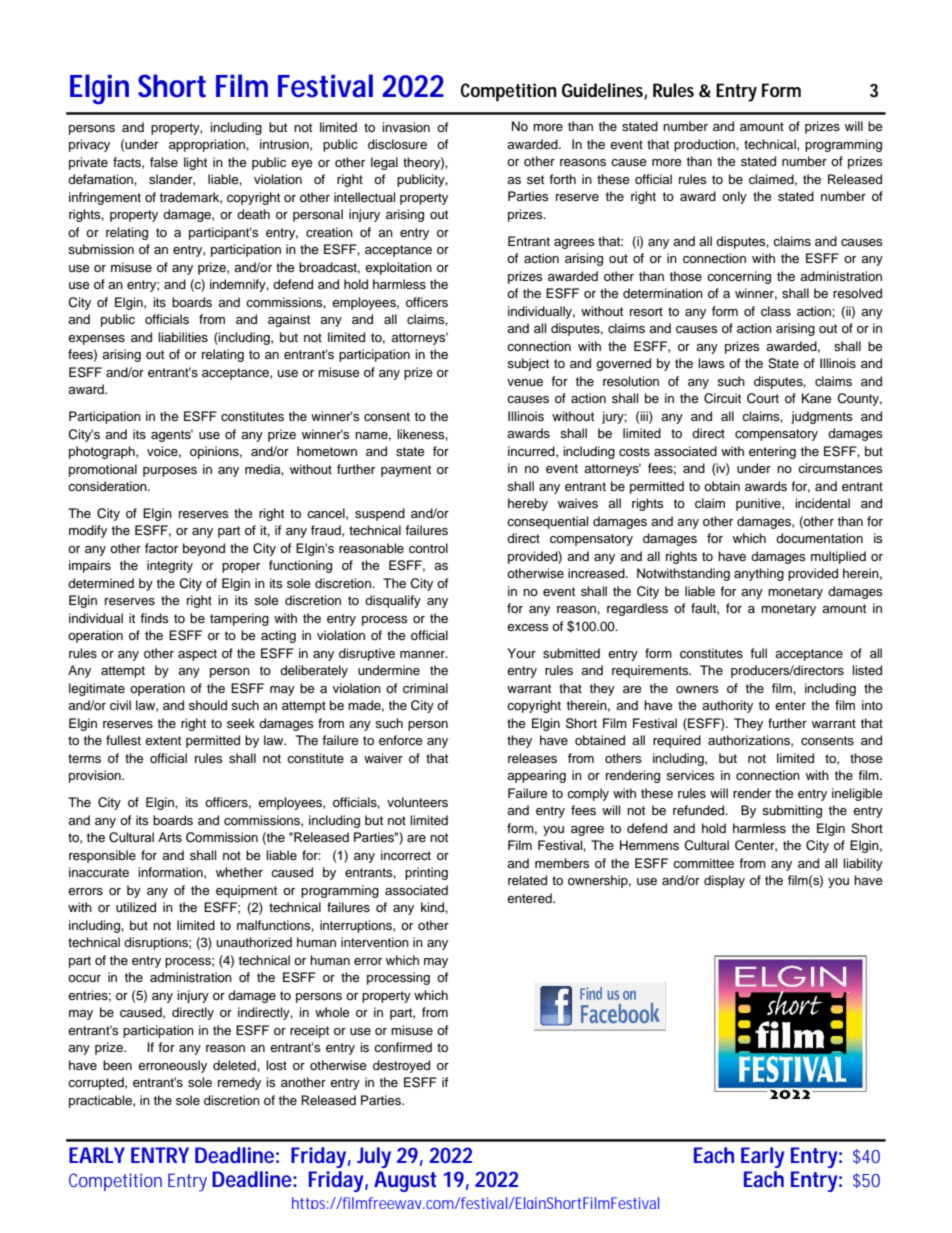  Describe the element at coordinates (197, 655) in the screenshot. I see `aspect` at that location.
